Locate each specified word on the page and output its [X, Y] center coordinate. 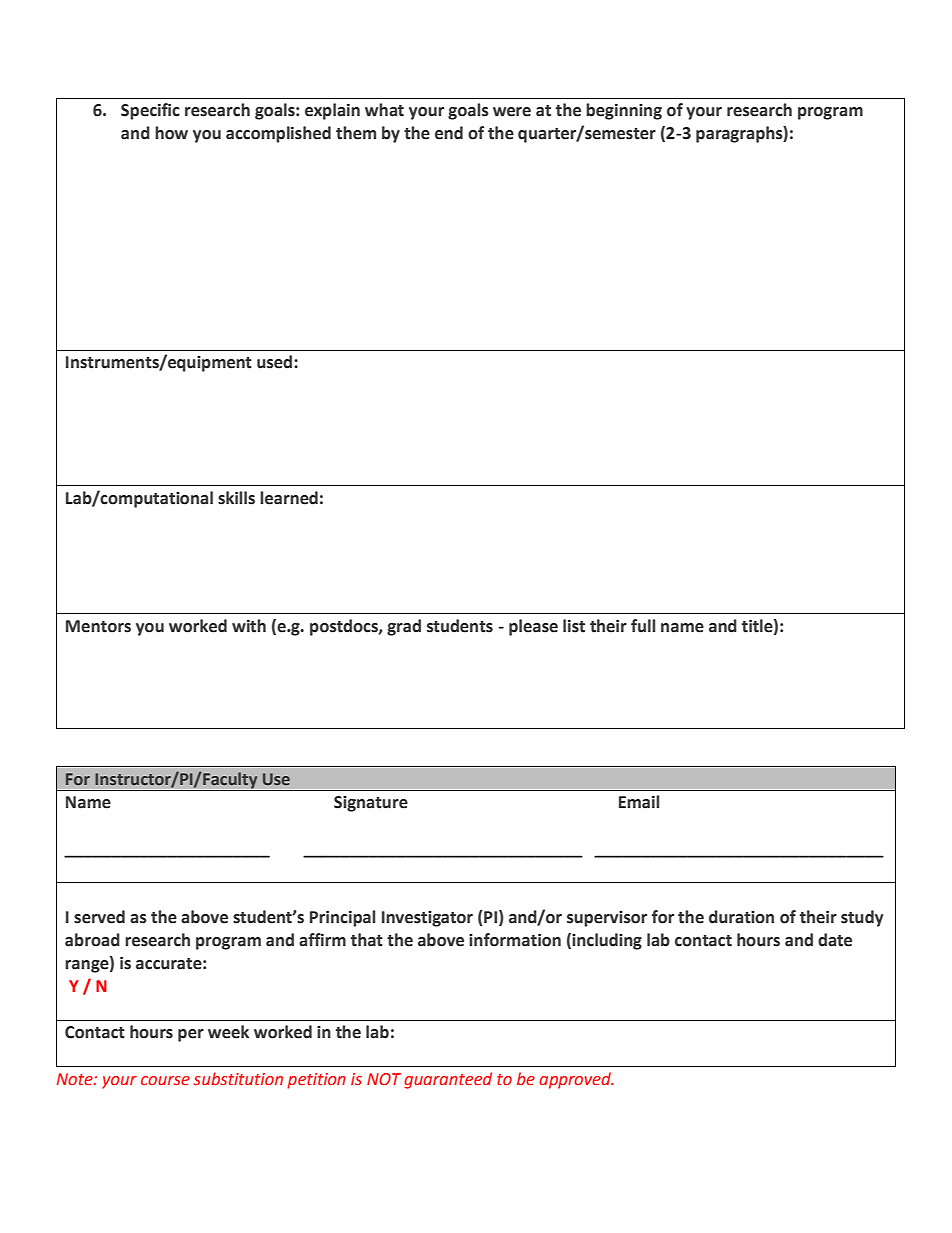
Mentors [98, 626]
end [449, 133]
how [171, 133]
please [533, 627]
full [643, 626]
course [165, 1081]
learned [289, 498]
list [574, 626]
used [276, 362]
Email [639, 802]
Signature [371, 804]
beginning [624, 111]
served [99, 917]
